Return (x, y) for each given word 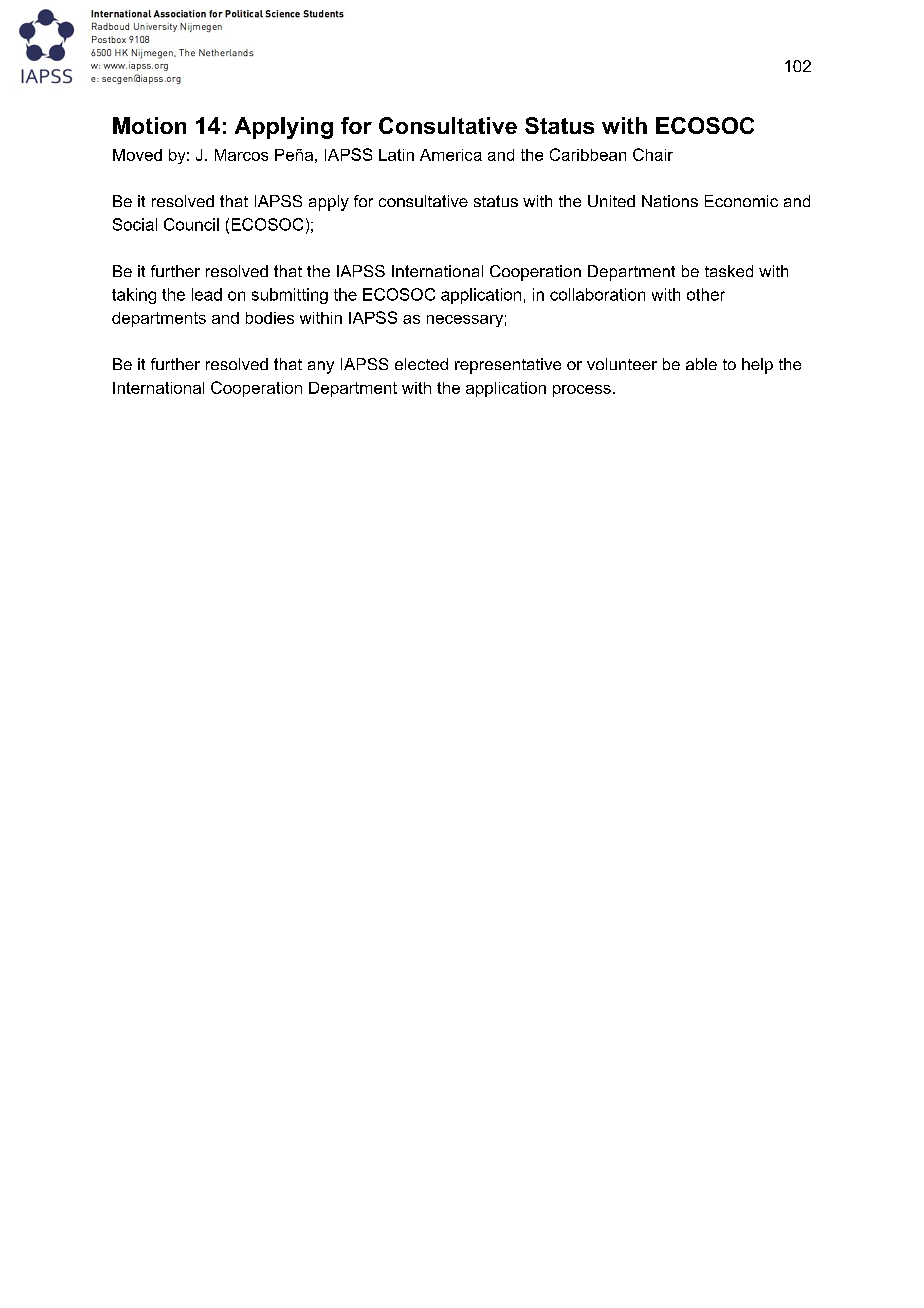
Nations (670, 201)
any (321, 367)
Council (191, 224)
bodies (270, 318)
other (706, 294)
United (611, 201)
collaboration (597, 294)
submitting (290, 296)
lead (207, 294)
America (451, 155)
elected (421, 364)
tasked (729, 271)
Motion (149, 125)
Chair (653, 154)
